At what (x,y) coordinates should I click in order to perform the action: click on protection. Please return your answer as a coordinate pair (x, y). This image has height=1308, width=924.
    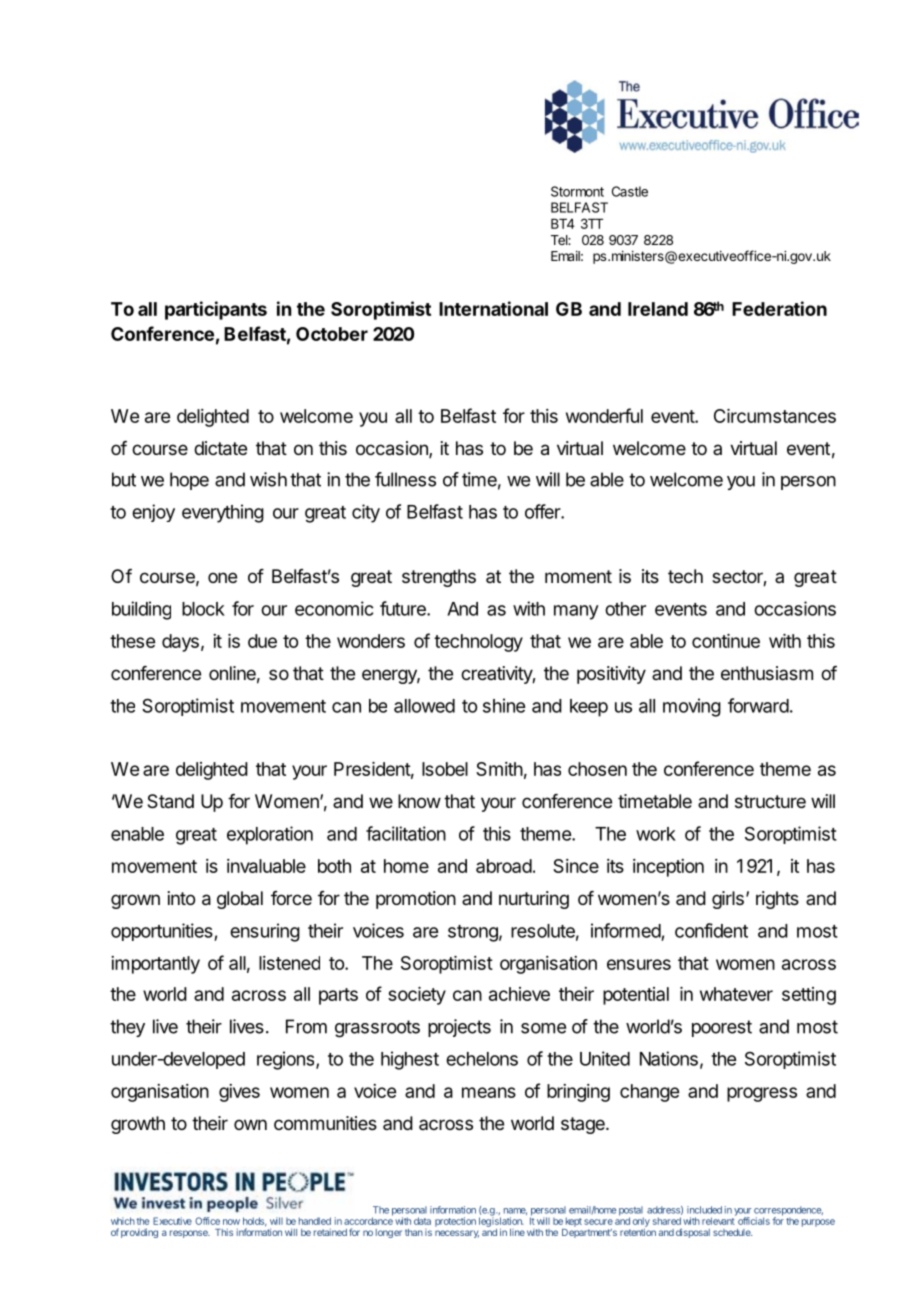
    Looking at the image, I should click on (455, 1222).
